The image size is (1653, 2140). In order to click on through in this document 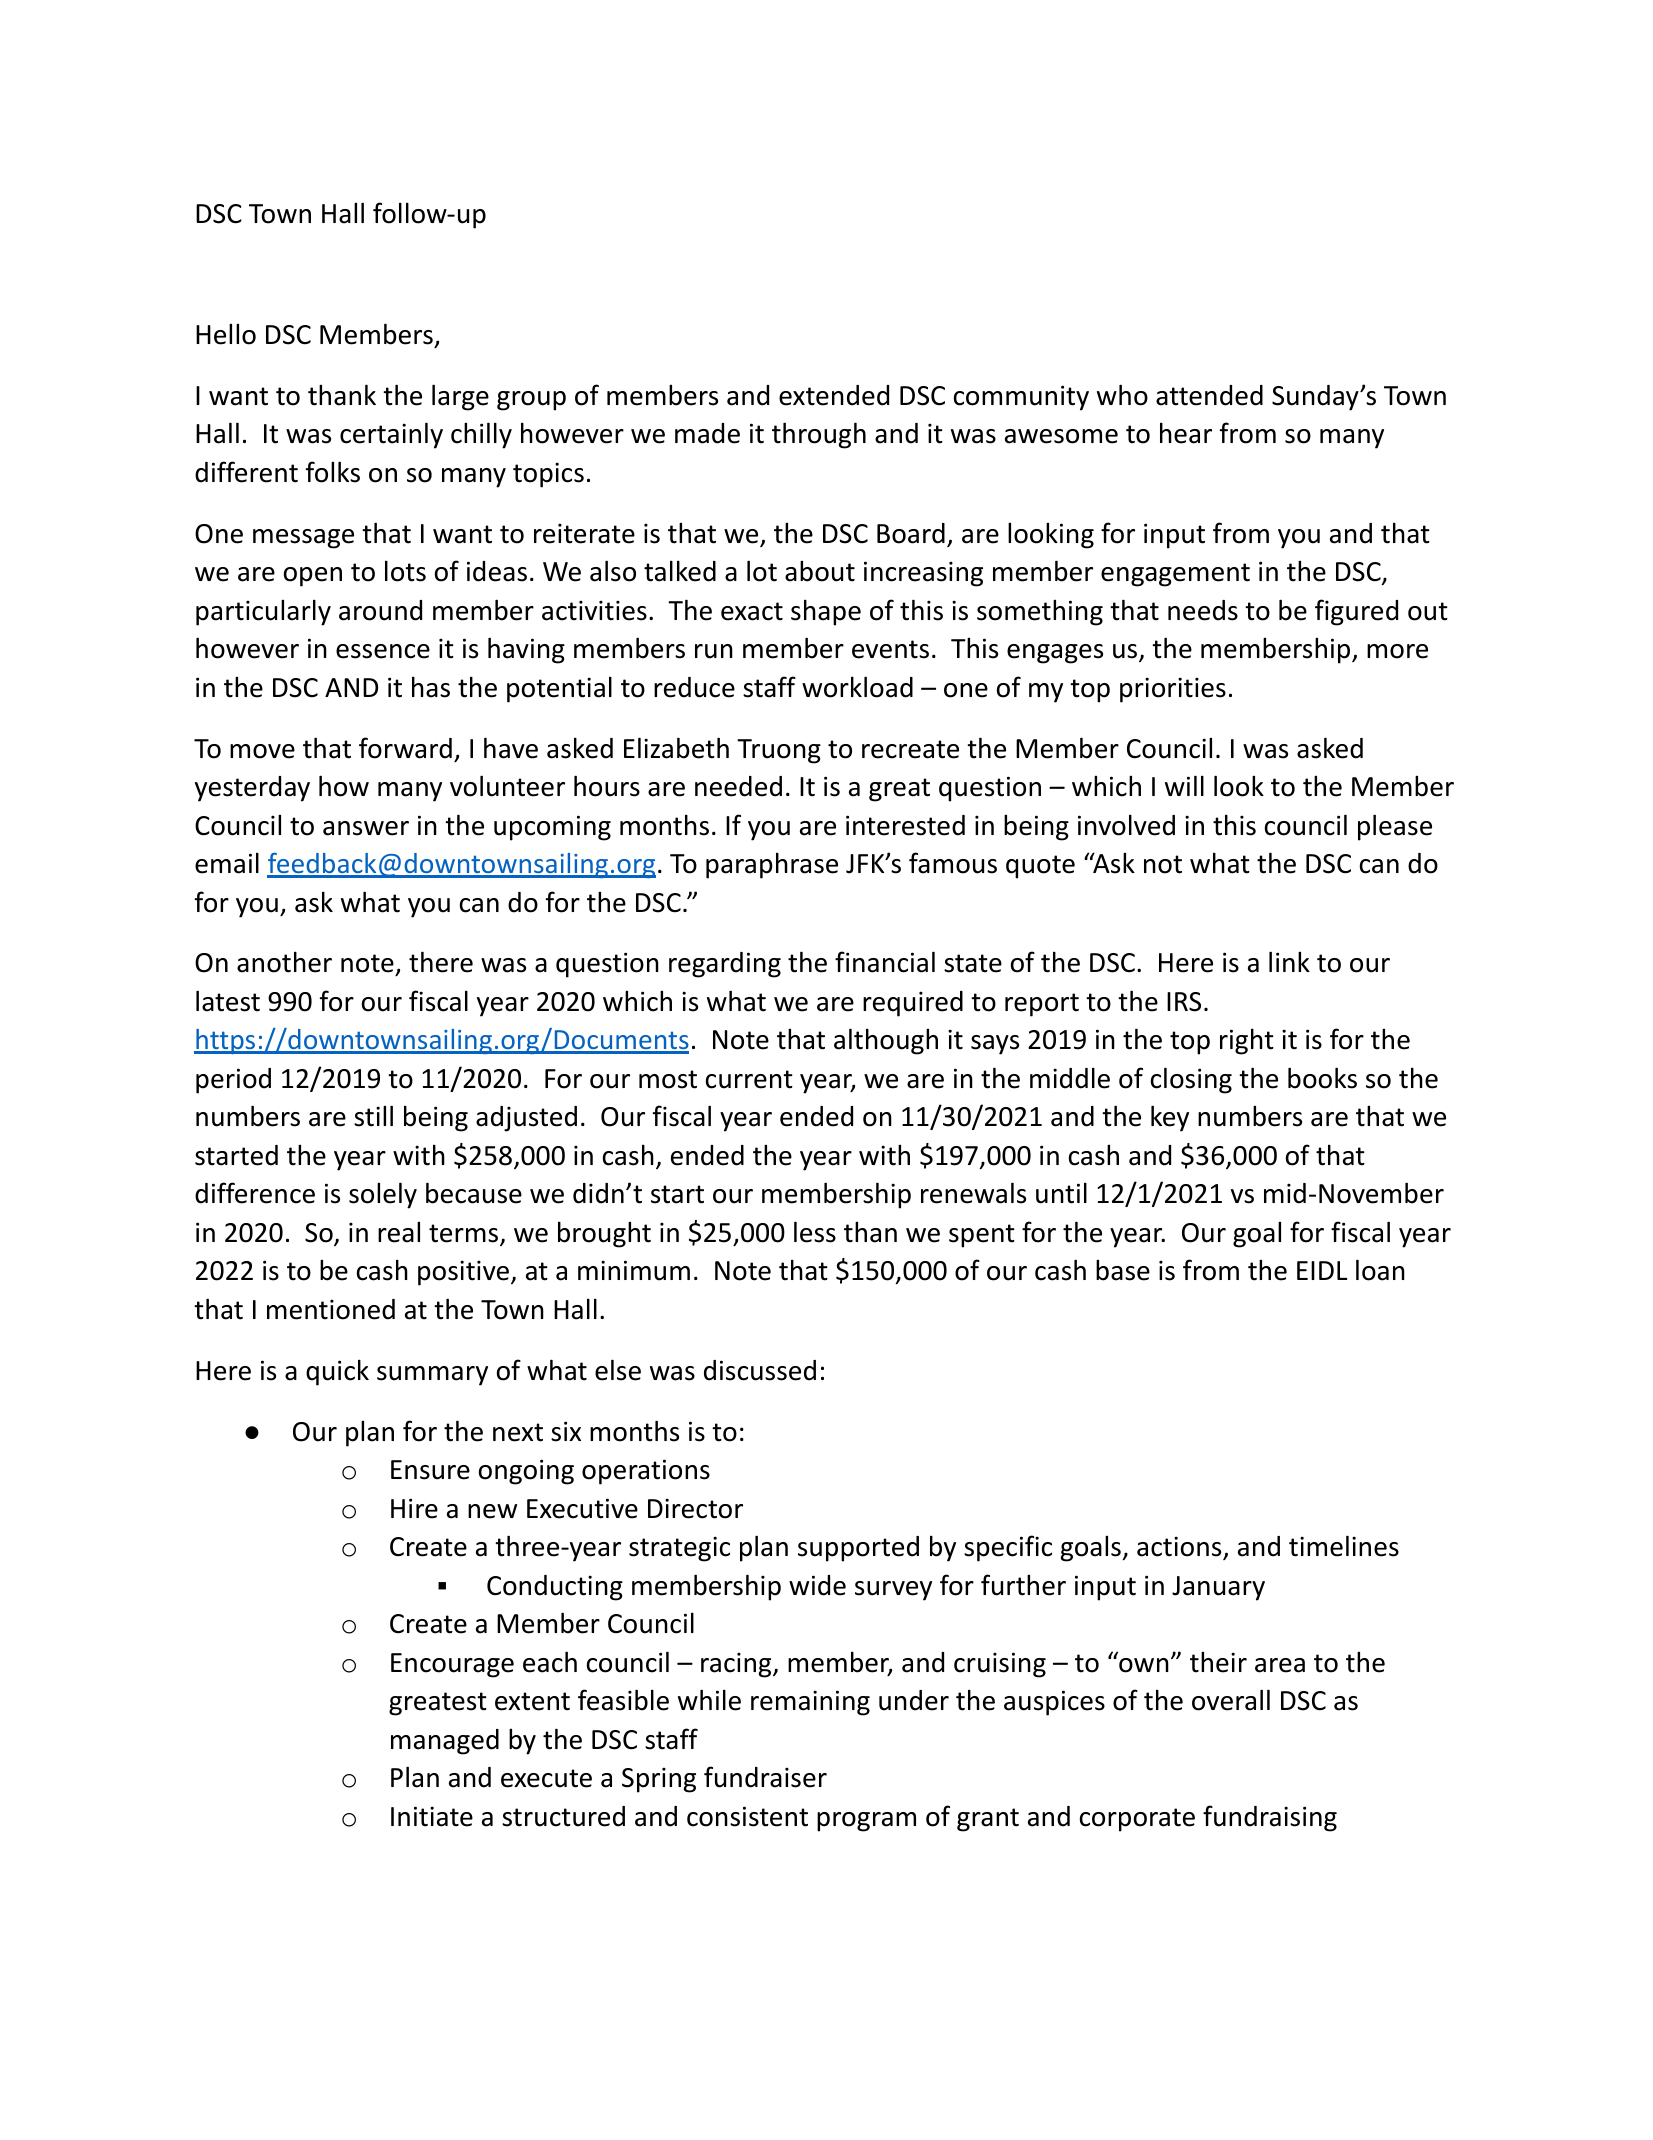, I will do `click(819, 435)`.
